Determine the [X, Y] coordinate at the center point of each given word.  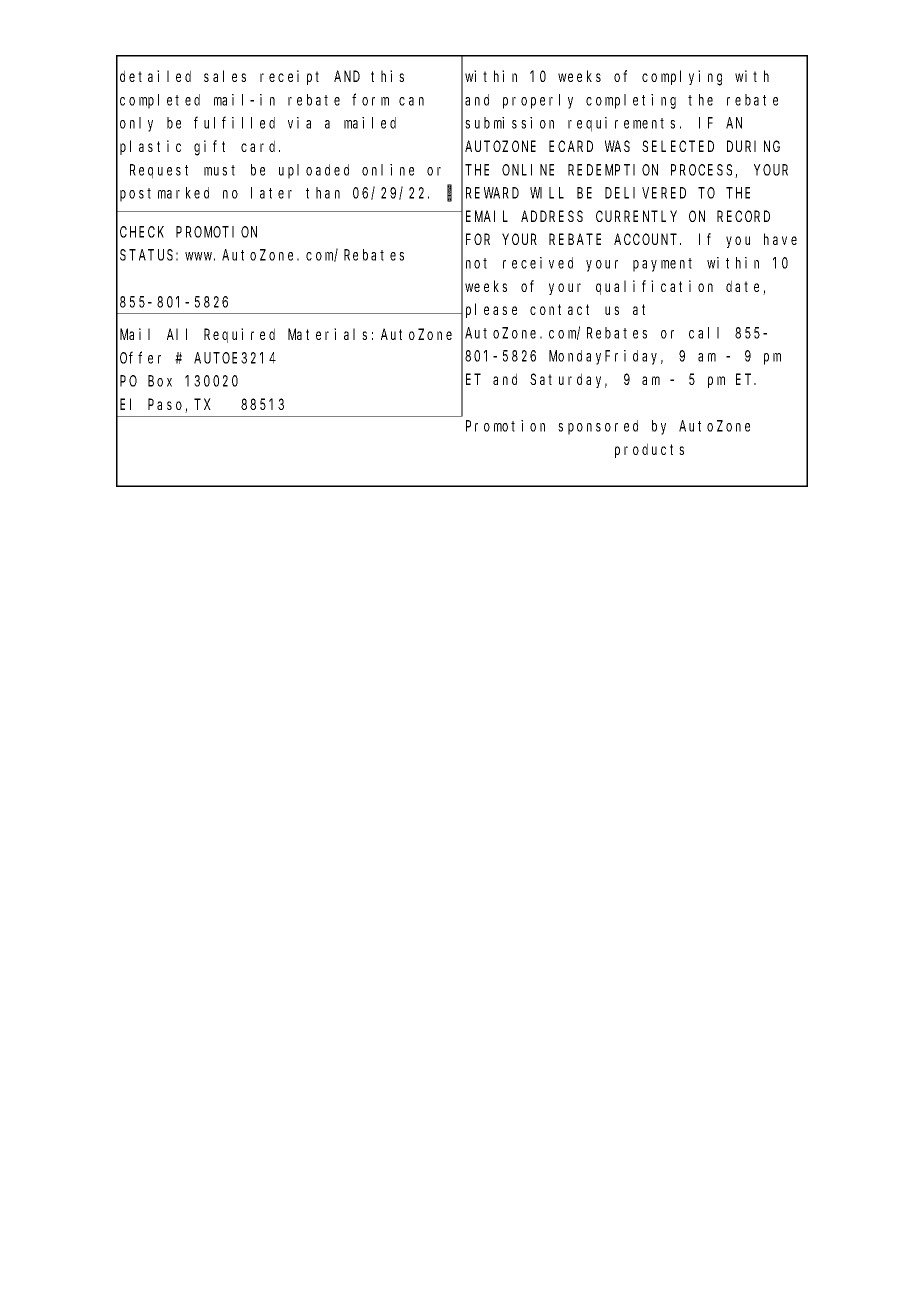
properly [538, 101]
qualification [654, 287]
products [649, 450]
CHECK [142, 232]
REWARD [492, 193]
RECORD [743, 216]
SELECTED [678, 146]
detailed [155, 76]
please [491, 310]
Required [239, 335]
